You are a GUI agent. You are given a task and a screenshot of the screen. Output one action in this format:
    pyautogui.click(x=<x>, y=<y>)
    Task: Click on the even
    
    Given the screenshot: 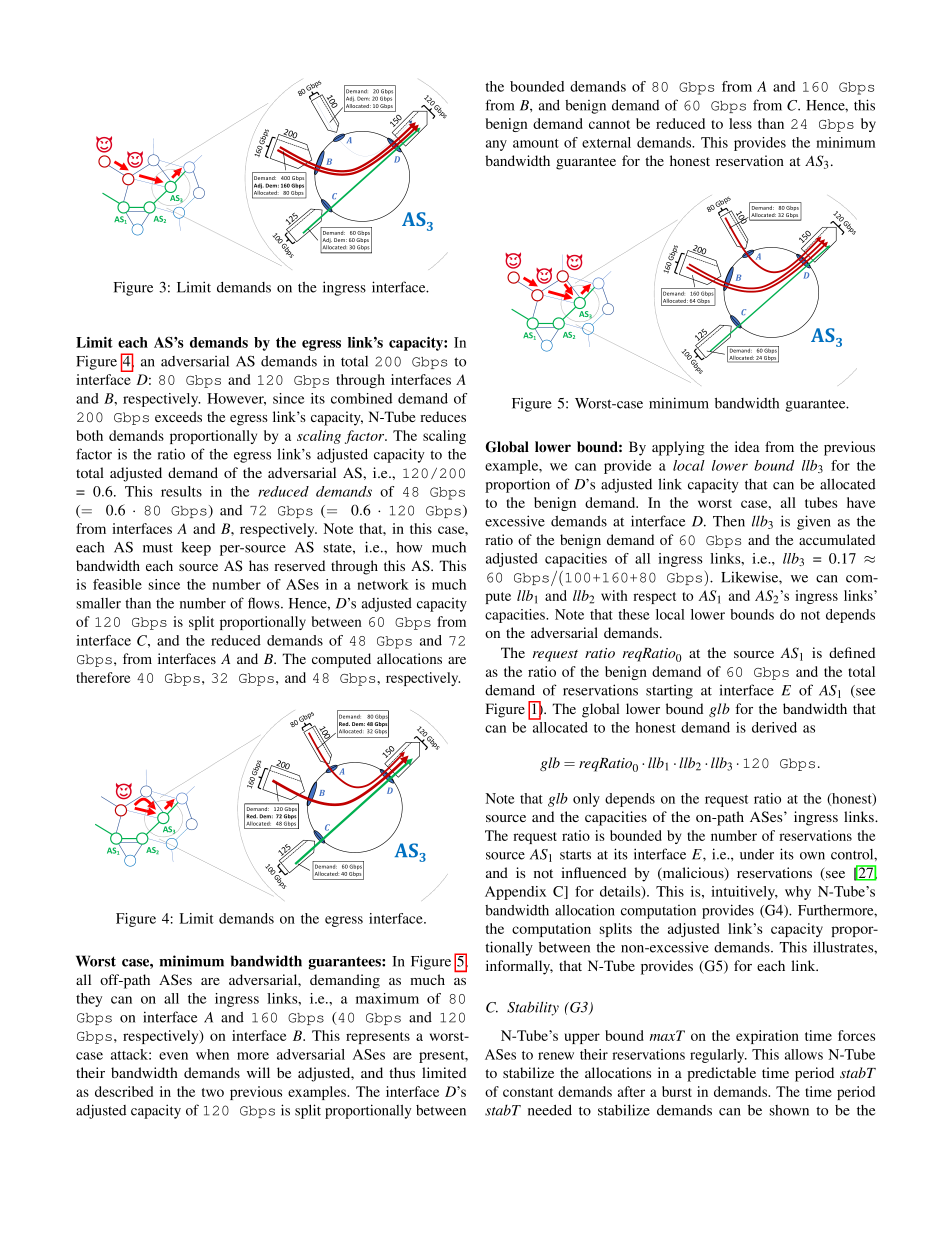 What is the action you would take?
    pyautogui.click(x=173, y=1056)
